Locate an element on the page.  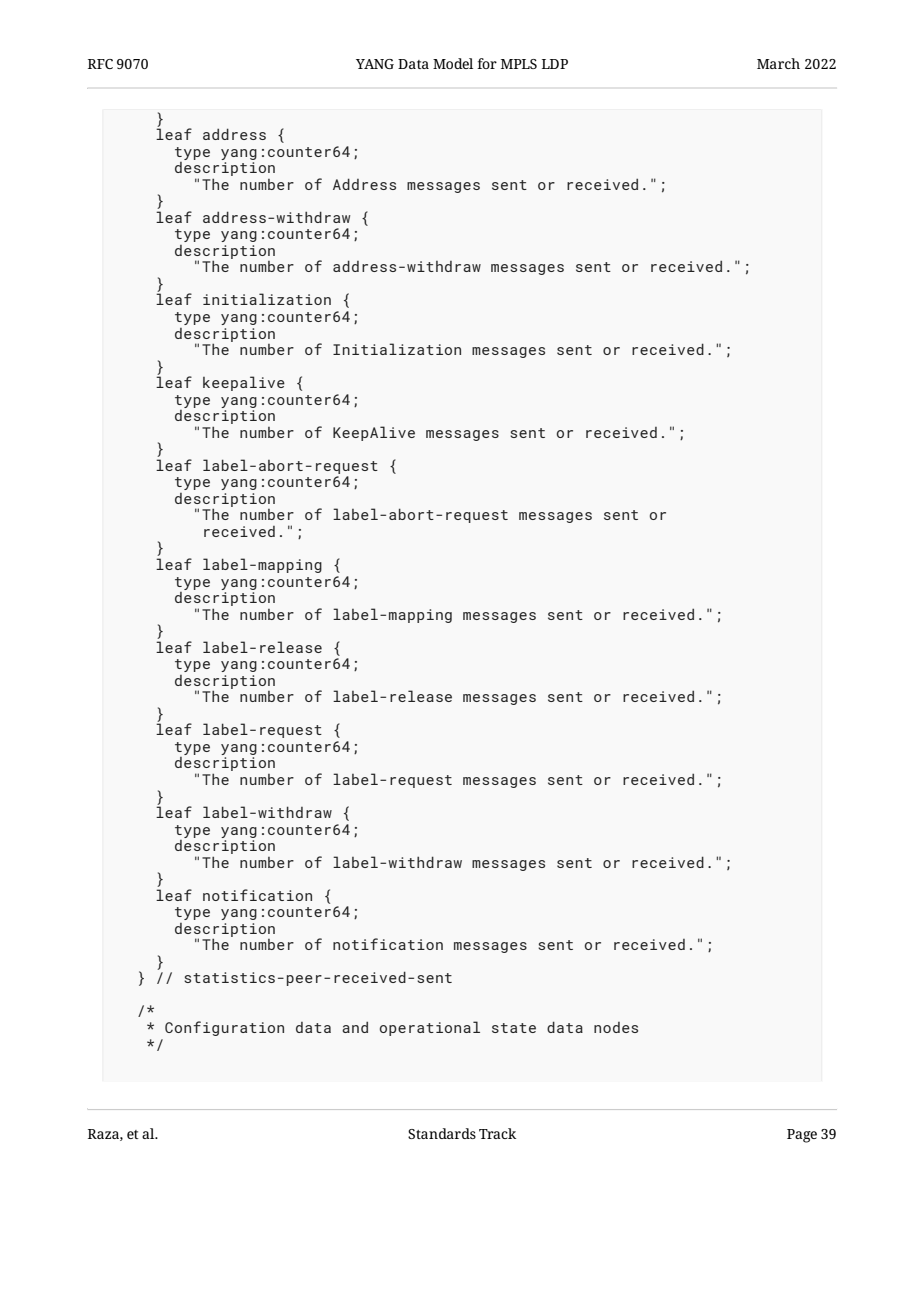
LDP is located at coordinates (555, 64).
